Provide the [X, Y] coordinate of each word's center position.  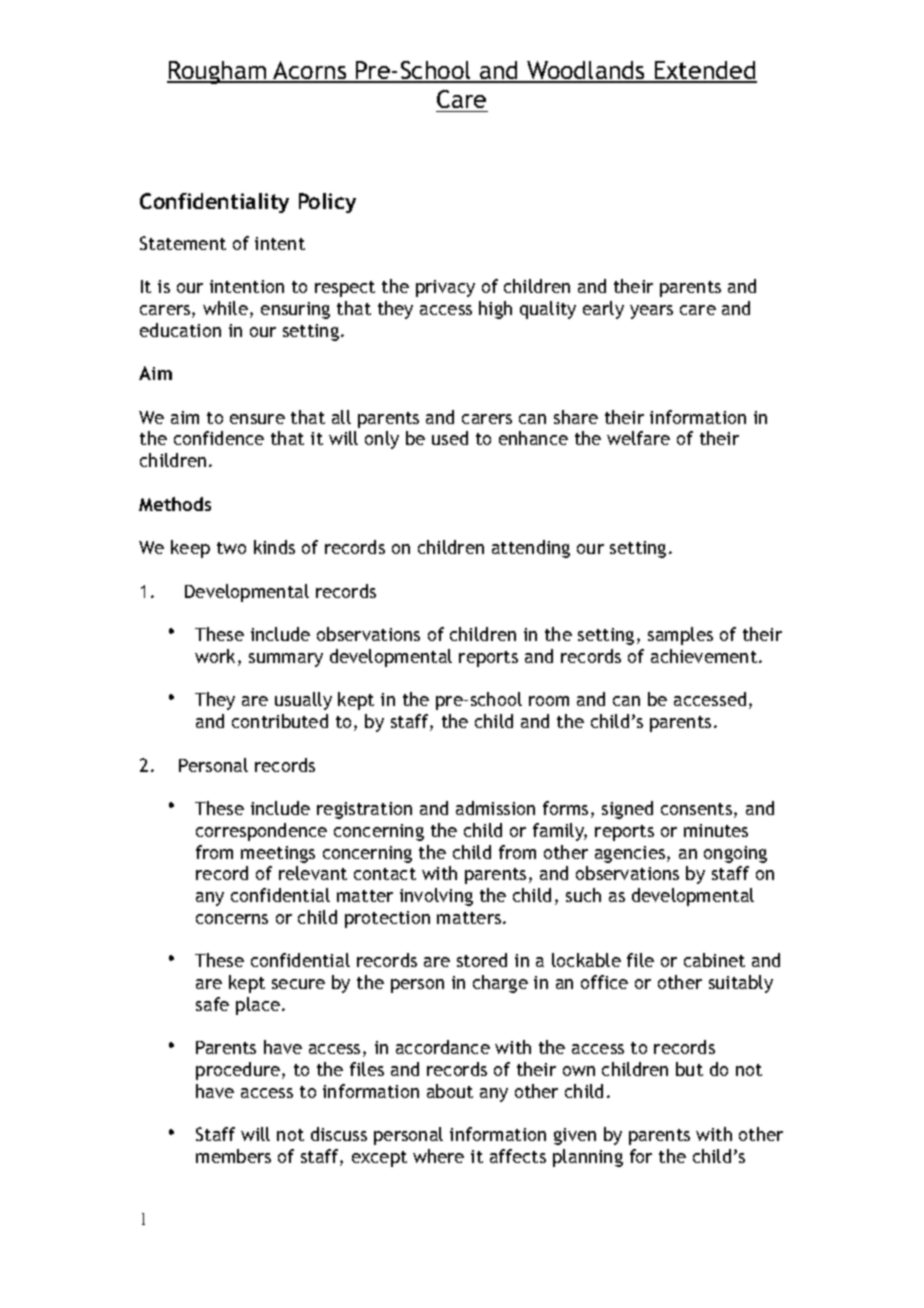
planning [588, 1158]
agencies [631, 854]
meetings [278, 854]
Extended [705, 71]
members [233, 1156]
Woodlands [586, 71]
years [651, 312]
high [495, 310]
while [225, 308]
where [438, 1156]
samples [680, 636]
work [217, 657]
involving [436, 897]
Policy [327, 203]
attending [531, 549]
